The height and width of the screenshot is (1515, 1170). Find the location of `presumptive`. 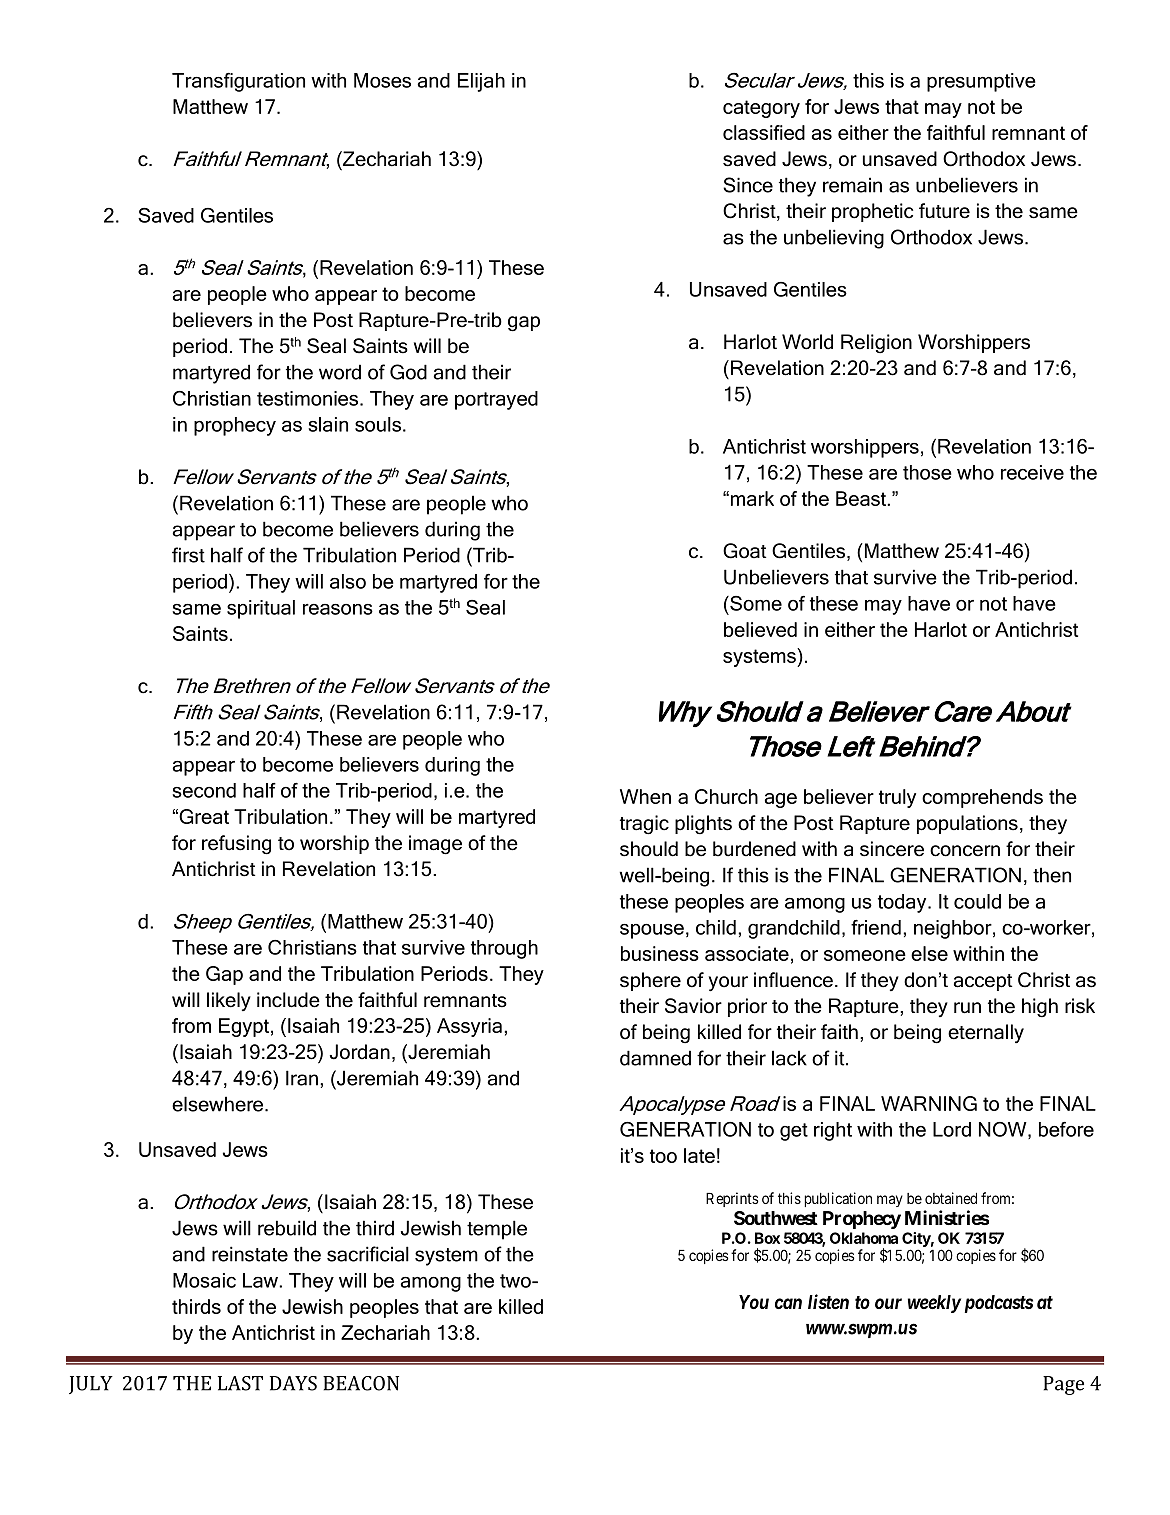

presumptive is located at coordinates (981, 82).
